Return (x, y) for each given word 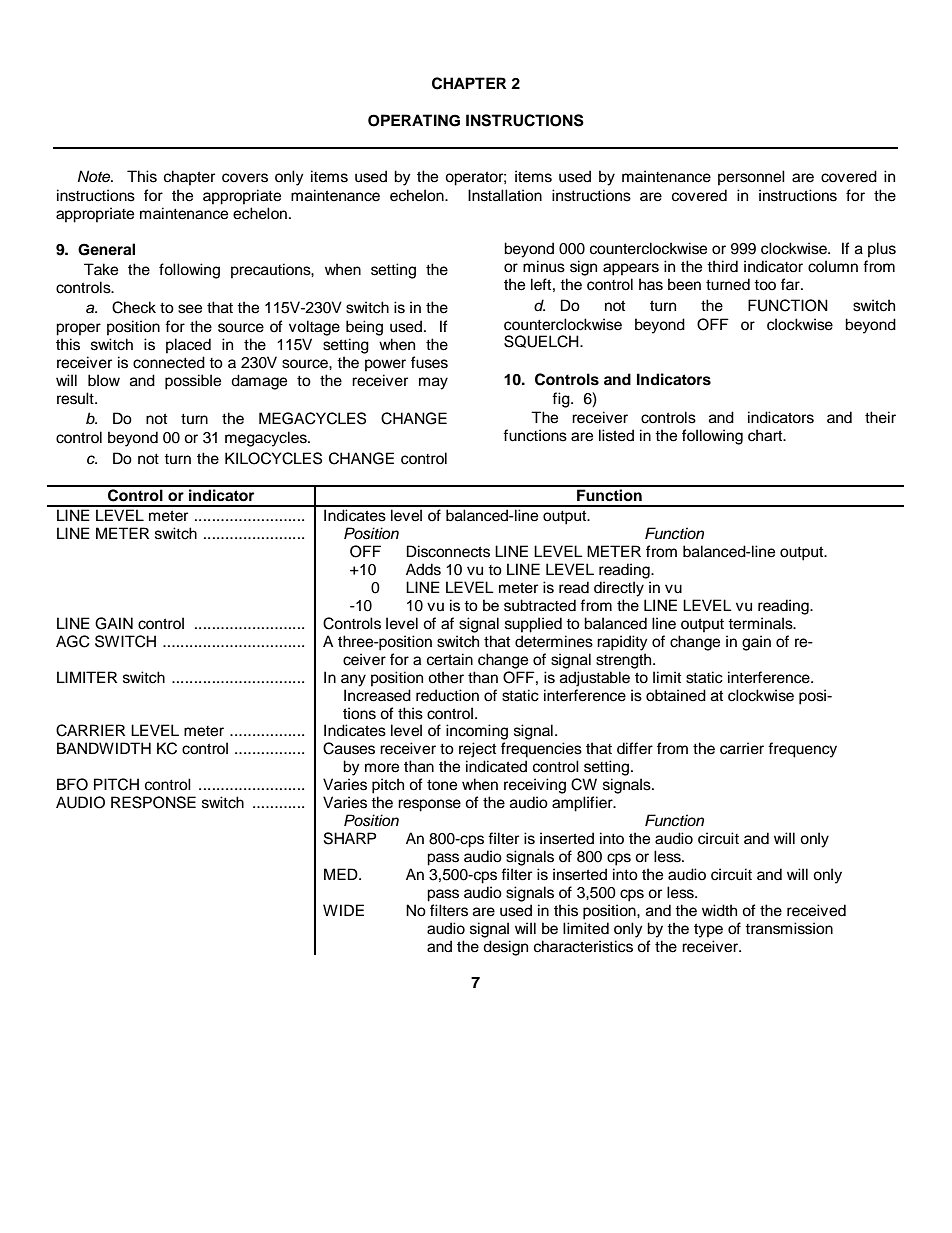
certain (450, 659)
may (433, 383)
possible (193, 382)
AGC (73, 641)
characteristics (583, 946)
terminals (761, 623)
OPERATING (414, 120)
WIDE (343, 910)
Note (95, 176)
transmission (789, 928)
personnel (751, 178)
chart (766, 435)
